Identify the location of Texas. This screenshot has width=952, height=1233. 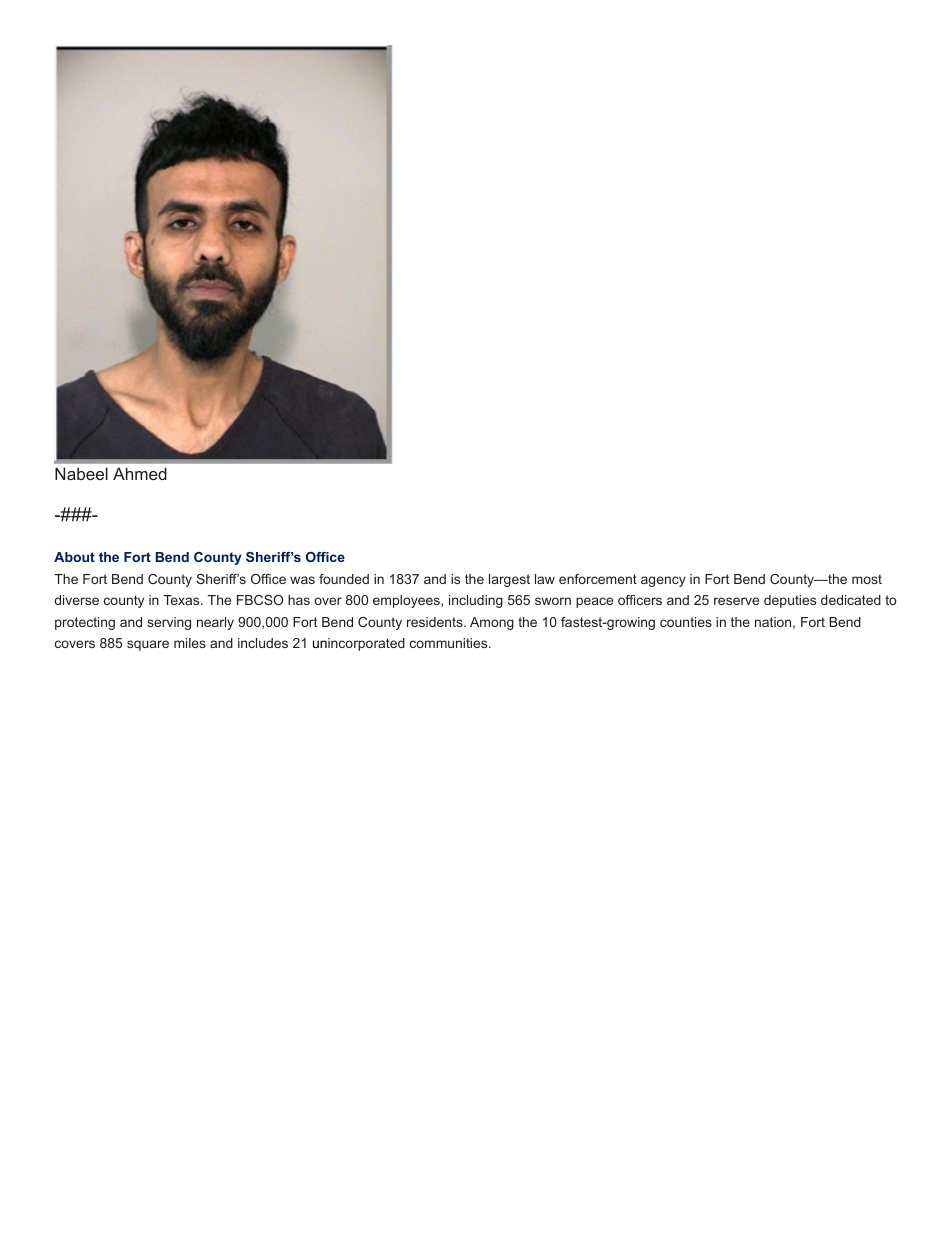
(182, 600).
